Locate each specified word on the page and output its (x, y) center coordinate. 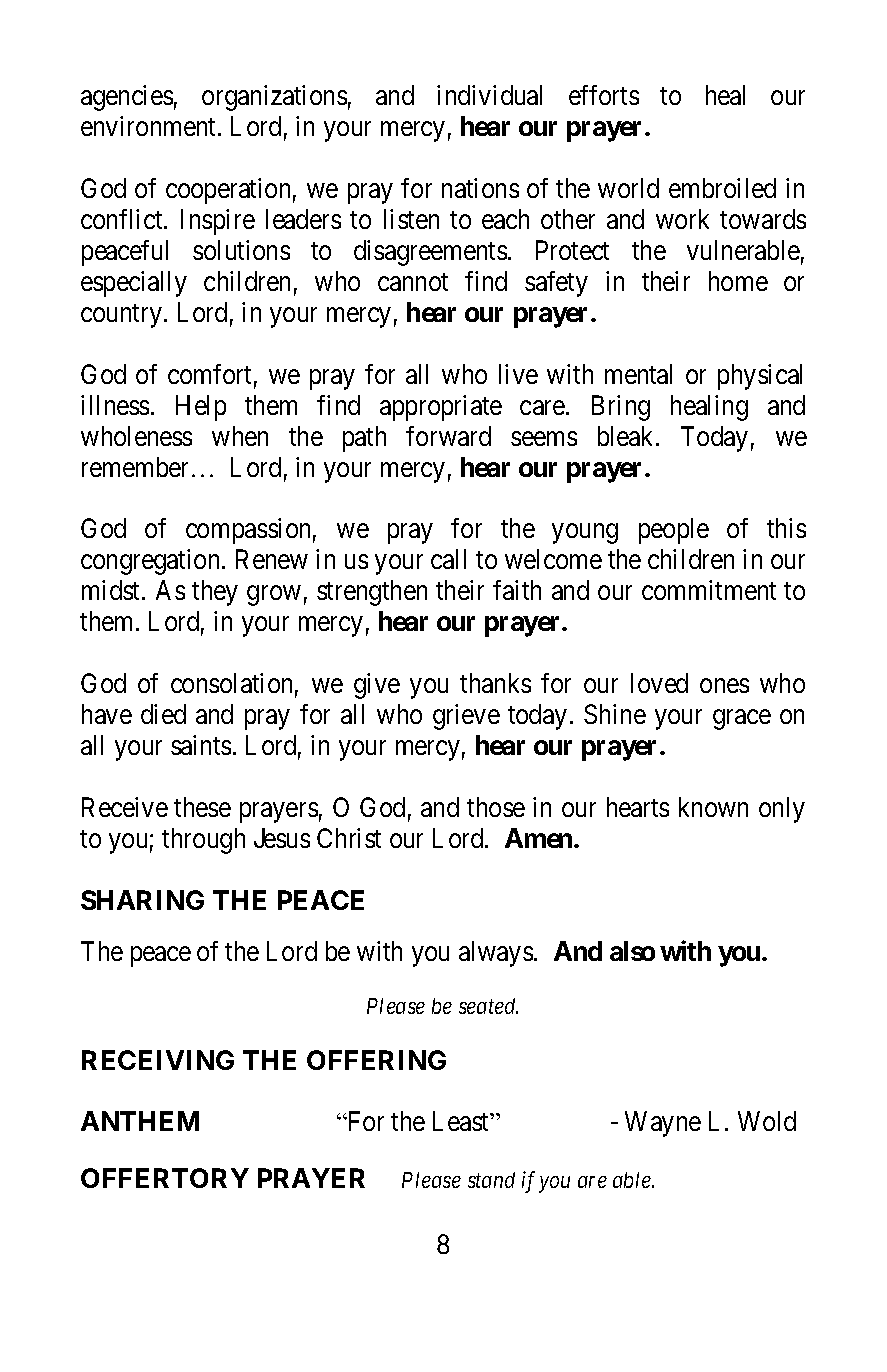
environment (150, 126)
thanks (495, 683)
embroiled (722, 188)
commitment (709, 590)
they (215, 593)
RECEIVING (158, 1060)
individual (489, 95)
